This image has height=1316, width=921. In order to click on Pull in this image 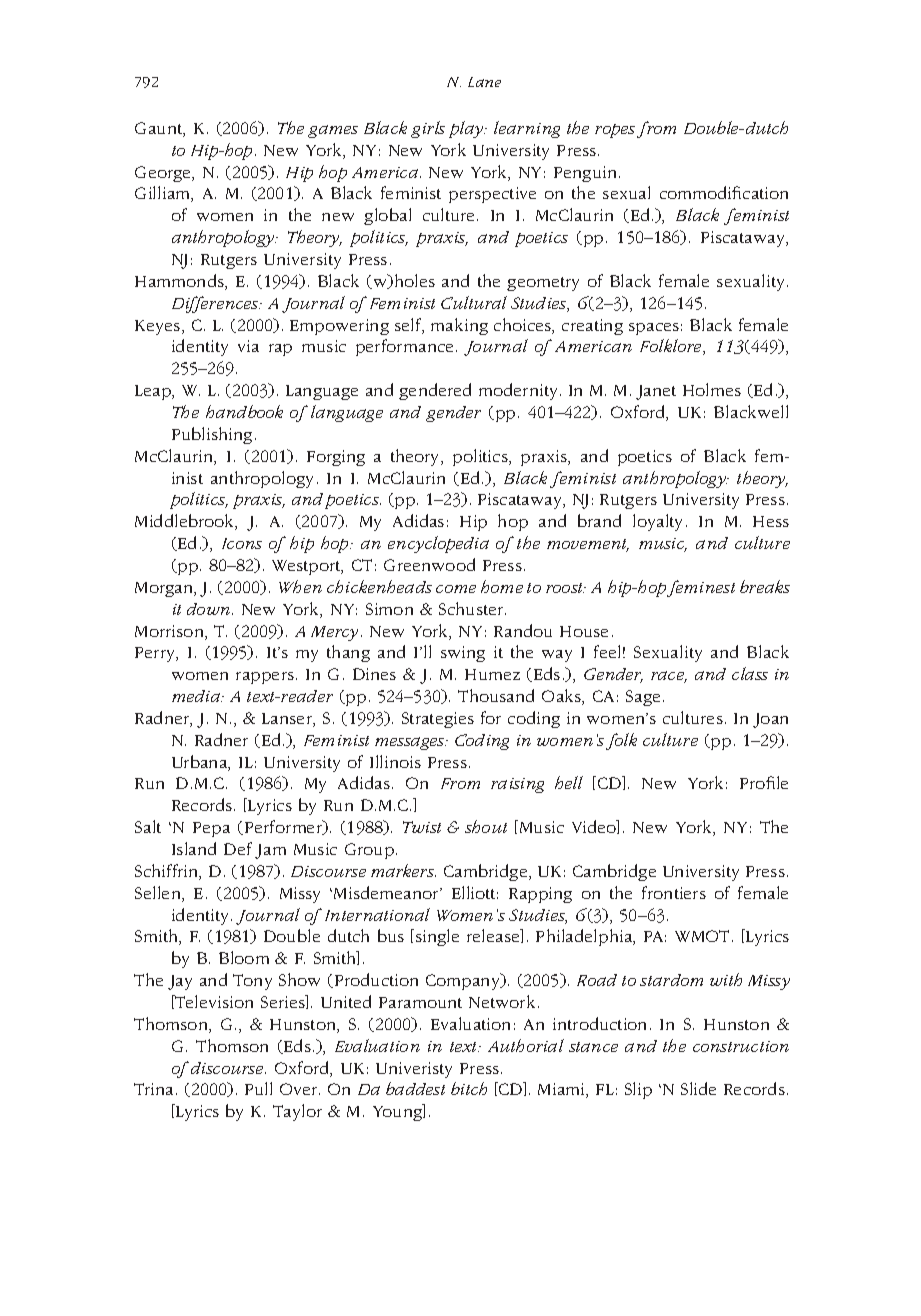, I will do `click(258, 1088)`.
